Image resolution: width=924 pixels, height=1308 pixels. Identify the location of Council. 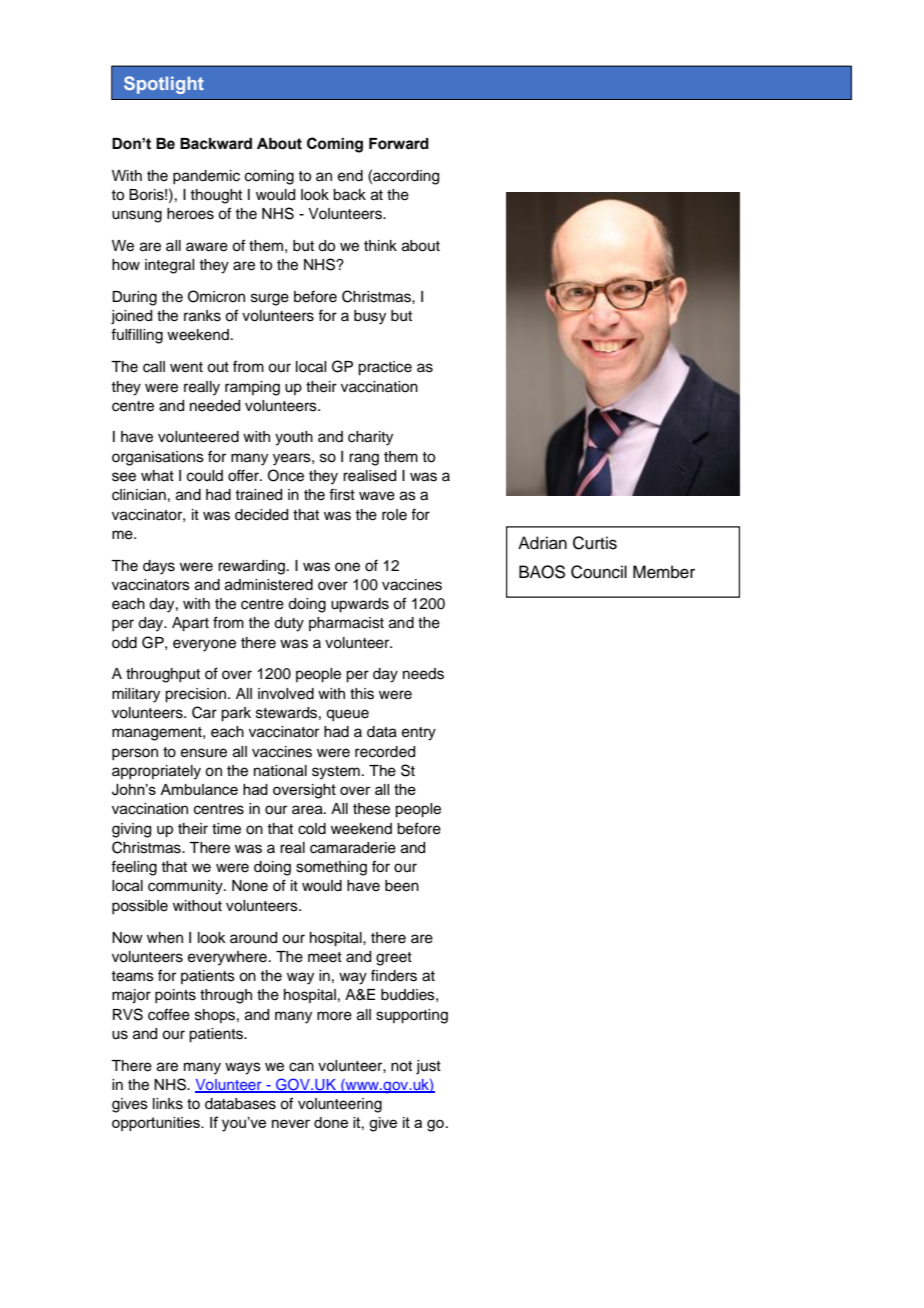
(599, 572).
